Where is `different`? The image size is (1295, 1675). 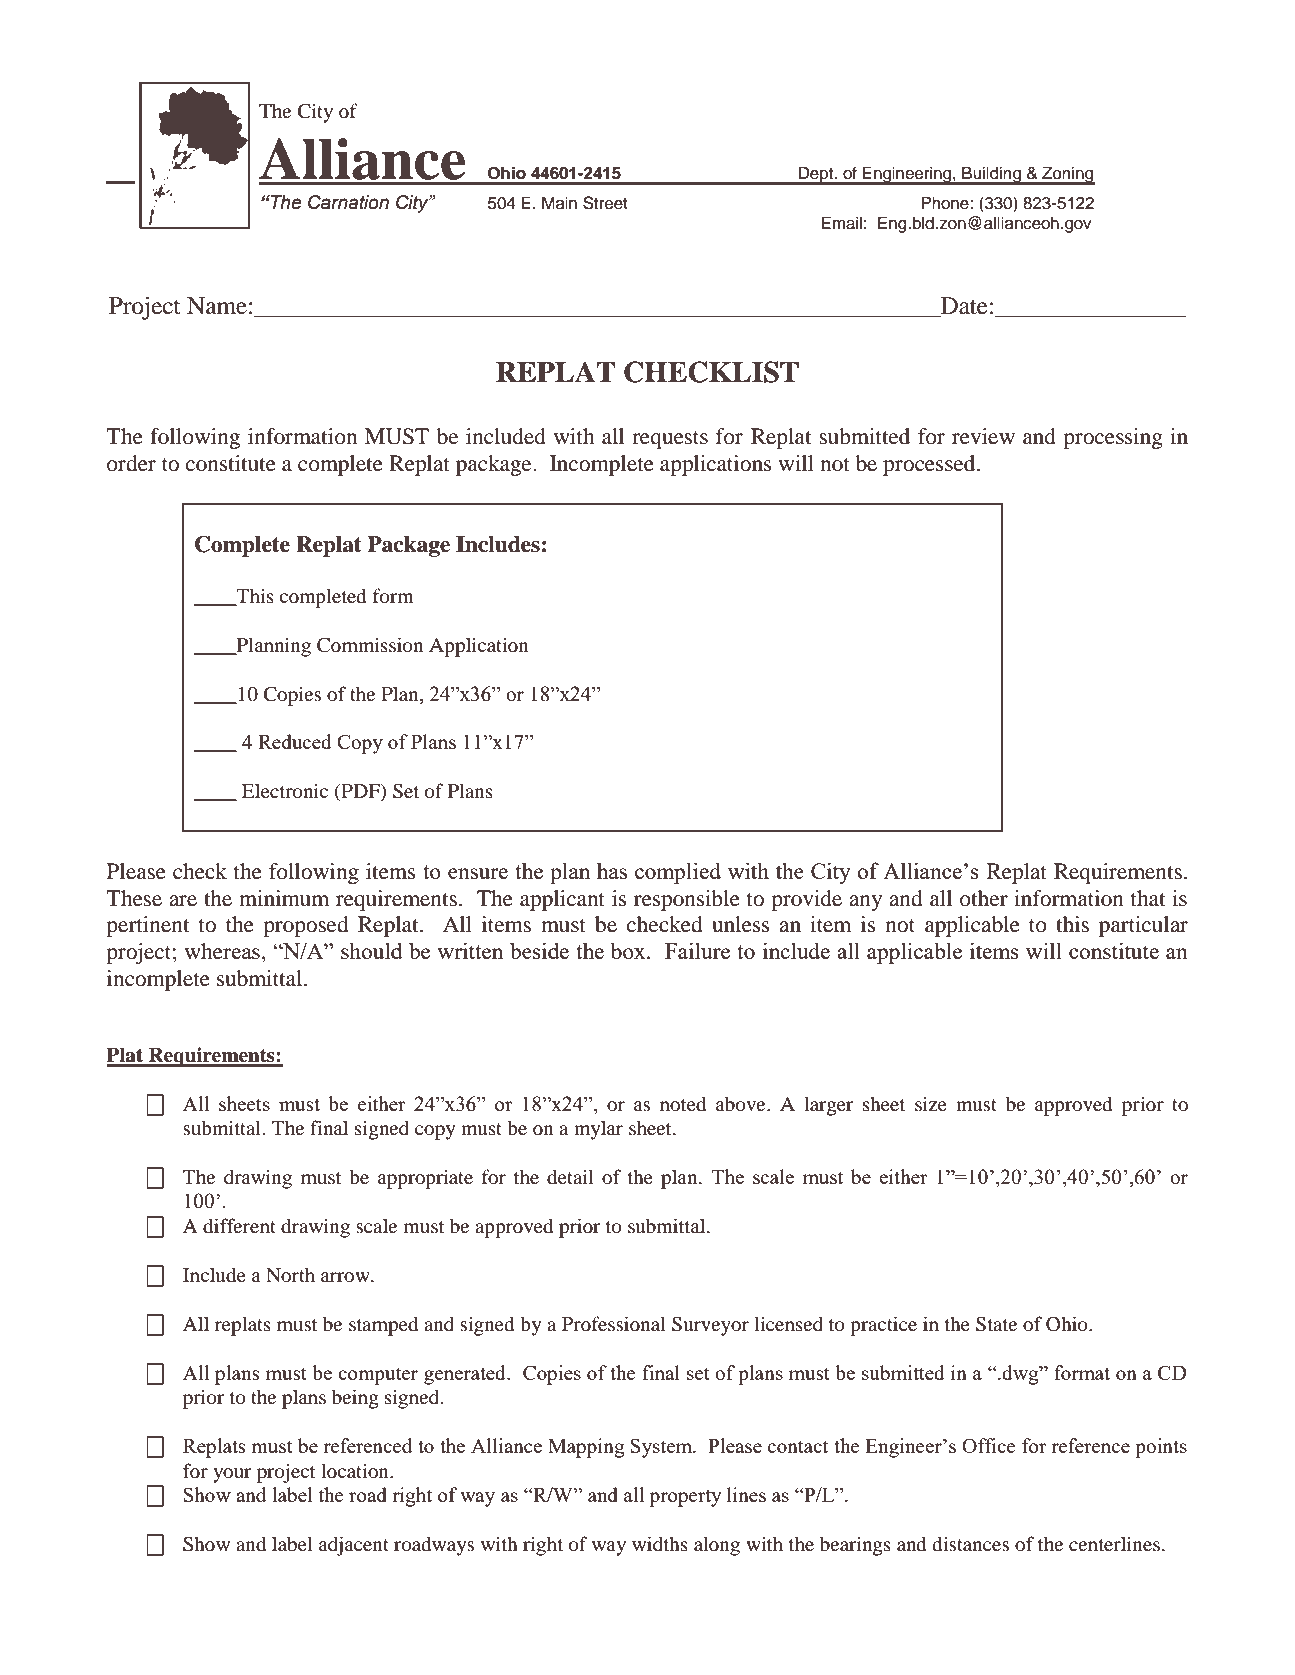
different is located at coordinates (239, 1225).
